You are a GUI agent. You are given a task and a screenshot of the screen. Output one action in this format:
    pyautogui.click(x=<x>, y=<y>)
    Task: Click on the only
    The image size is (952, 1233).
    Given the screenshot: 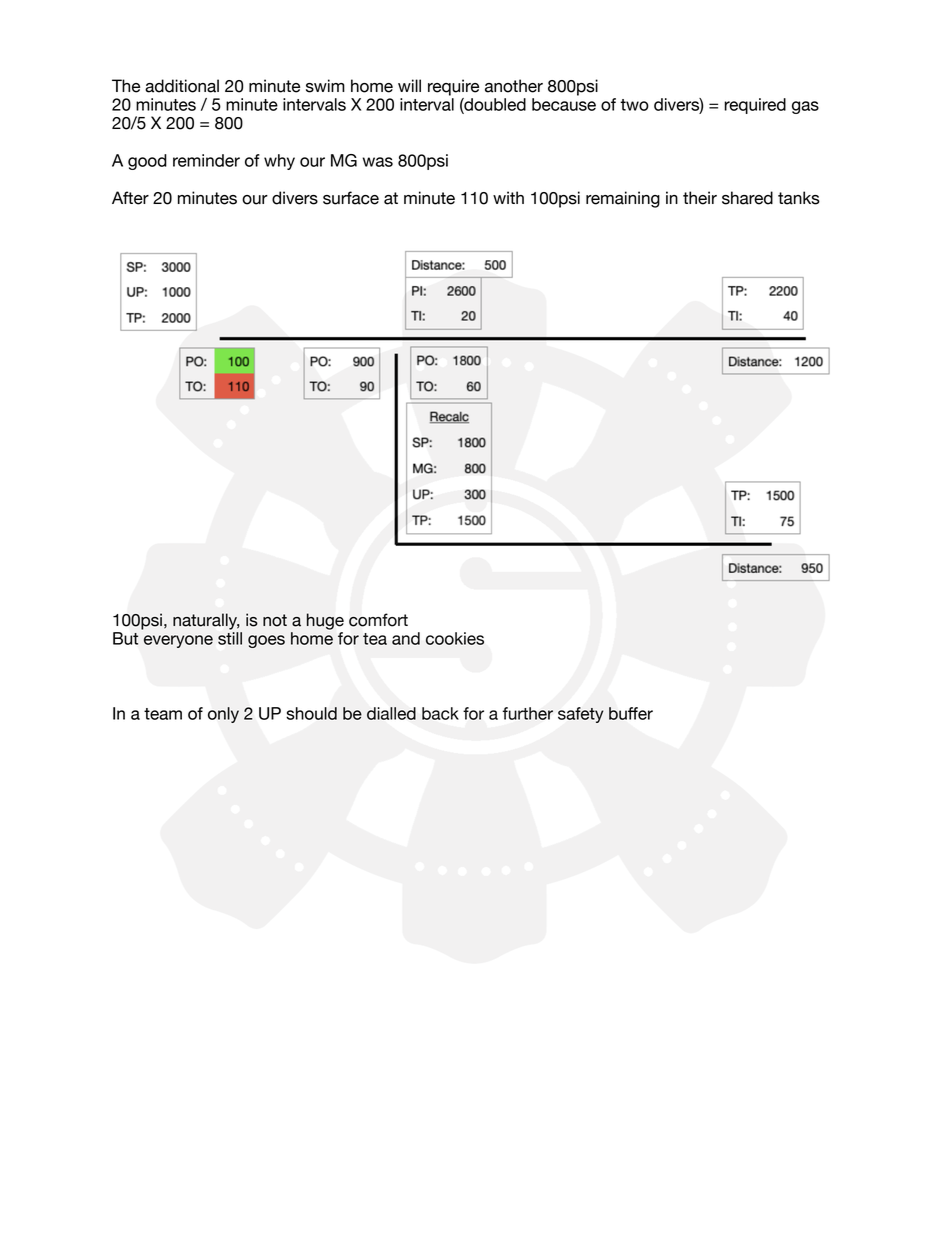 What is the action you would take?
    pyautogui.click(x=223, y=715)
